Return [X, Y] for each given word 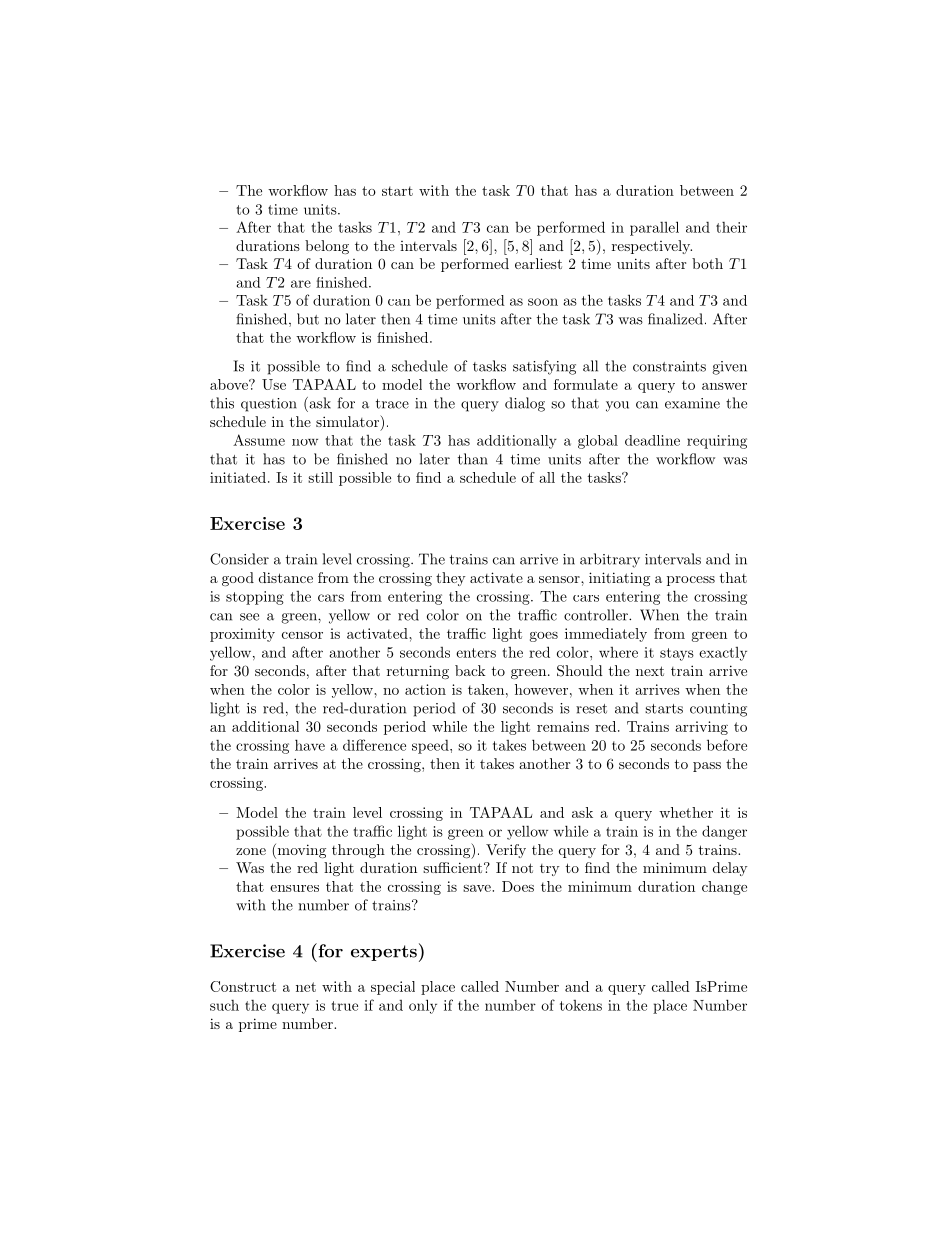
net [306, 987]
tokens [581, 1005]
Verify [506, 851]
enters [476, 653]
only [423, 1006]
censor [302, 635]
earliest [538, 263]
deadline [652, 440]
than [473, 459]
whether [686, 812]
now [305, 442]
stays [677, 654]
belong [327, 247]
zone [251, 851]
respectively [652, 247]
